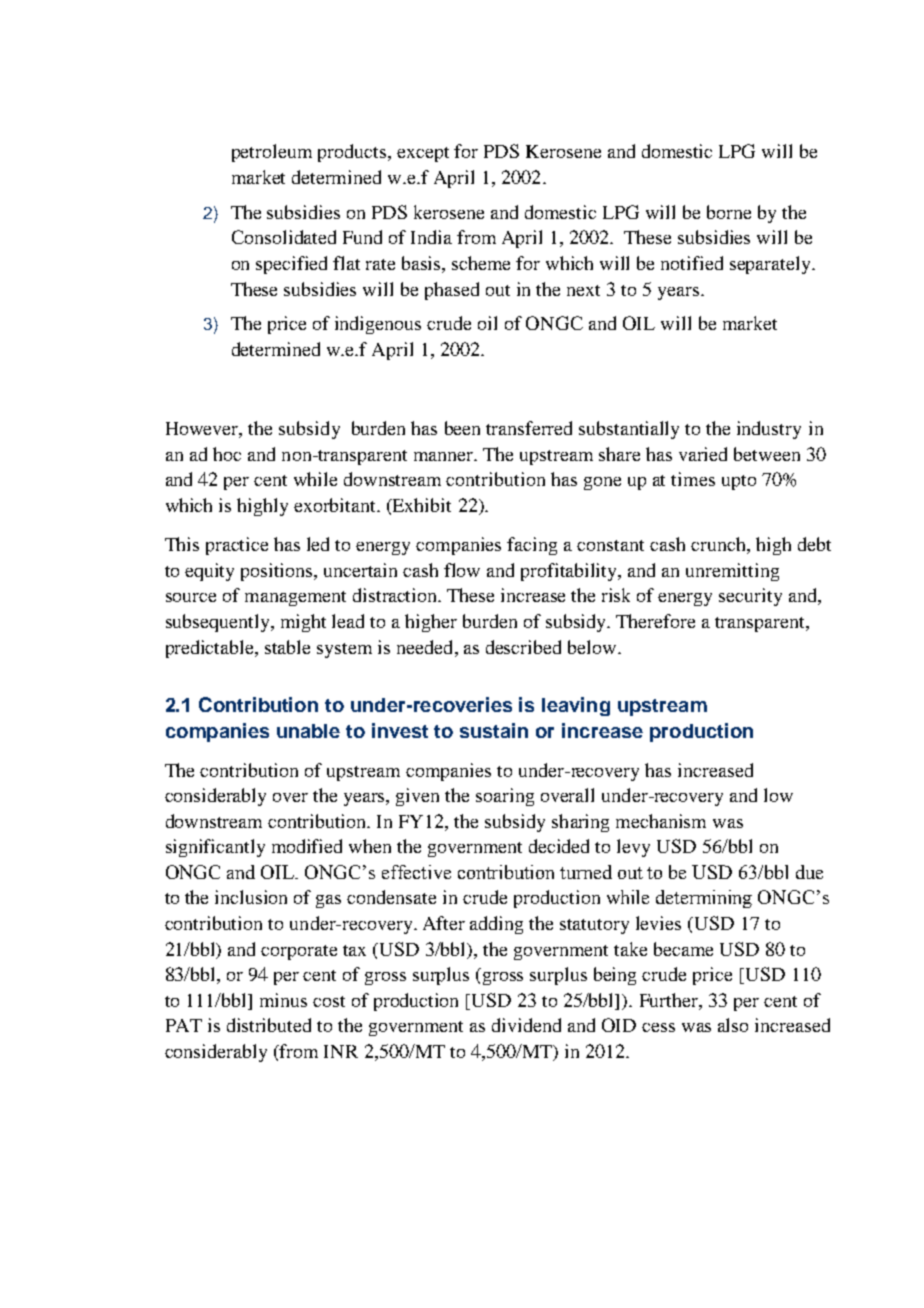 Image resolution: width=924 pixels, height=1308 pixels. What do you see at coordinates (729, 212) in the screenshot?
I see `borne` at bounding box center [729, 212].
